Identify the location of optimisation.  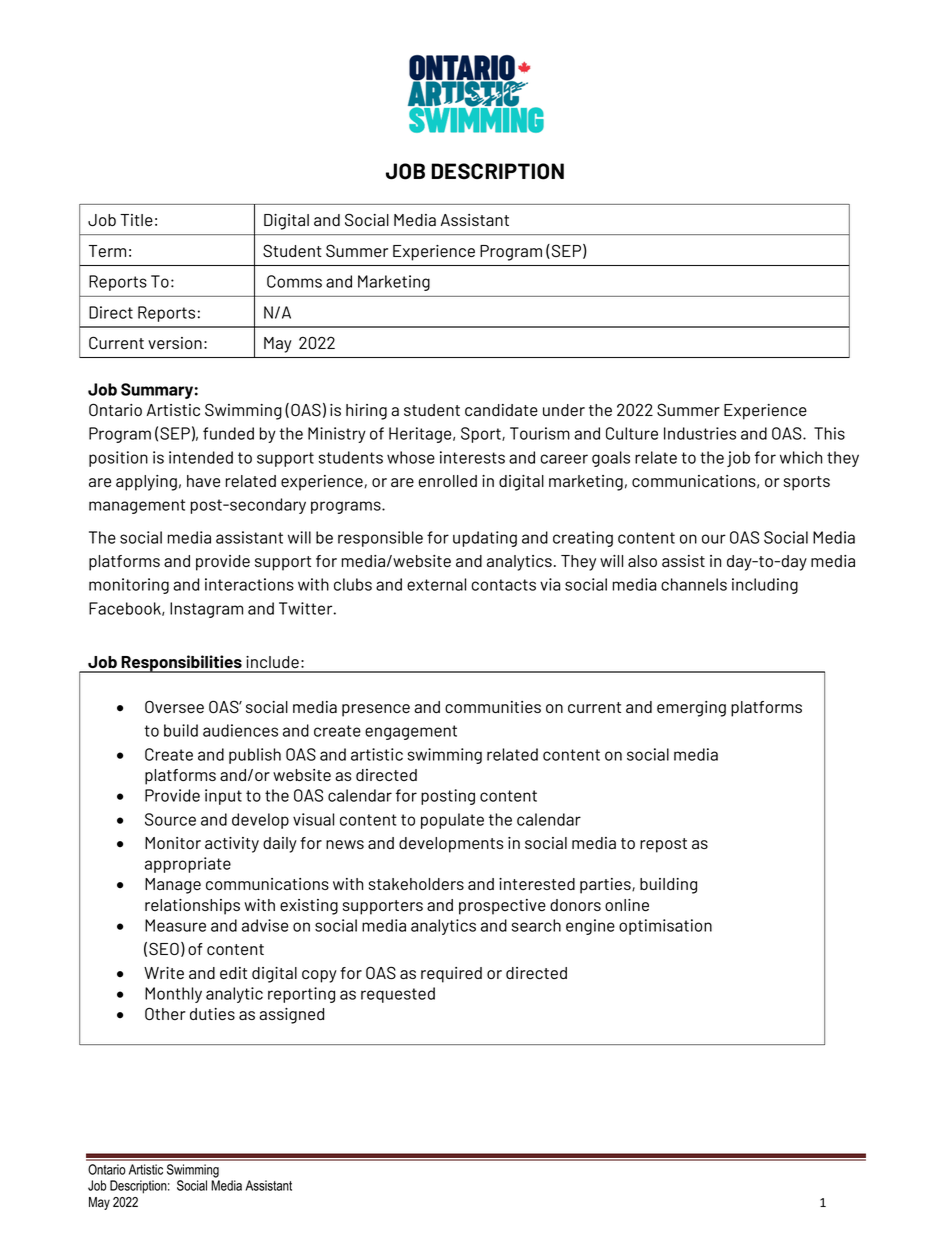
(665, 927).
